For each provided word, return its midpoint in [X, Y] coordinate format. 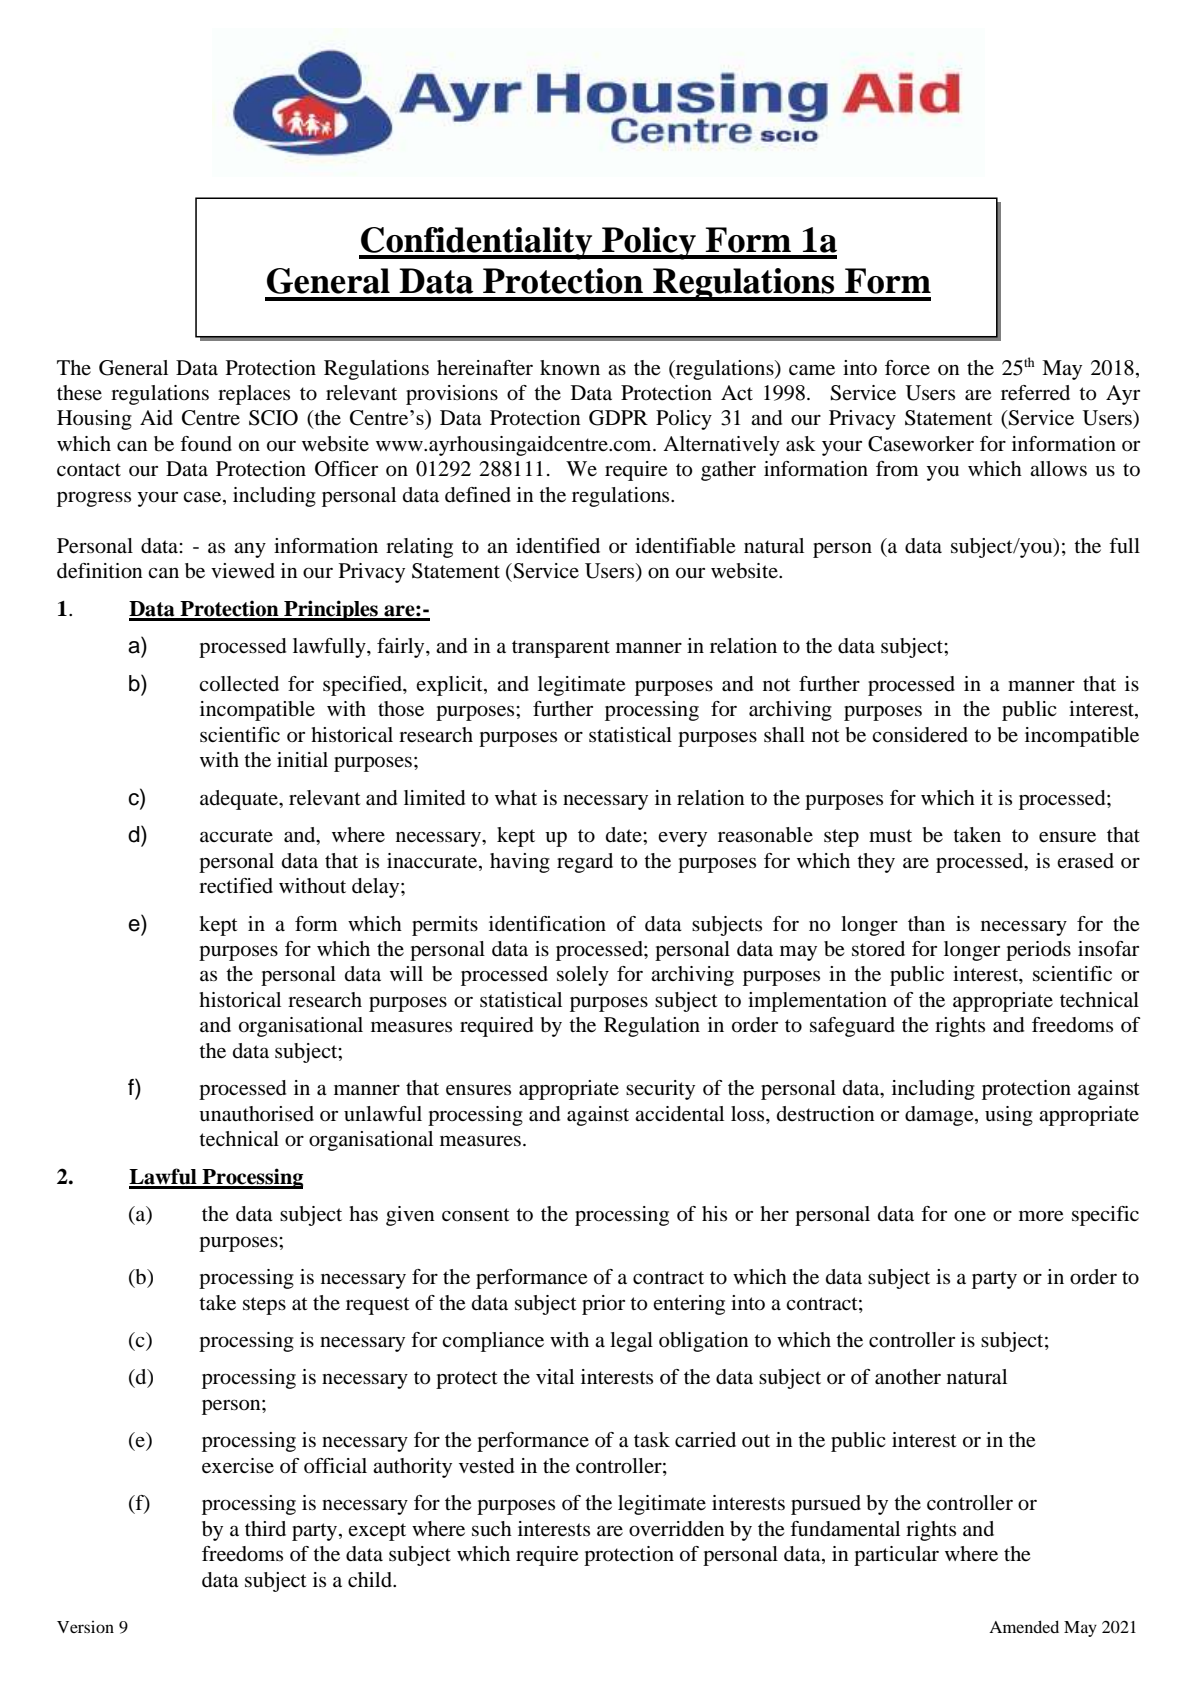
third [265, 1528]
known [570, 368]
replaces [254, 395]
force [907, 368]
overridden [677, 1529]
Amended [1024, 1626]
